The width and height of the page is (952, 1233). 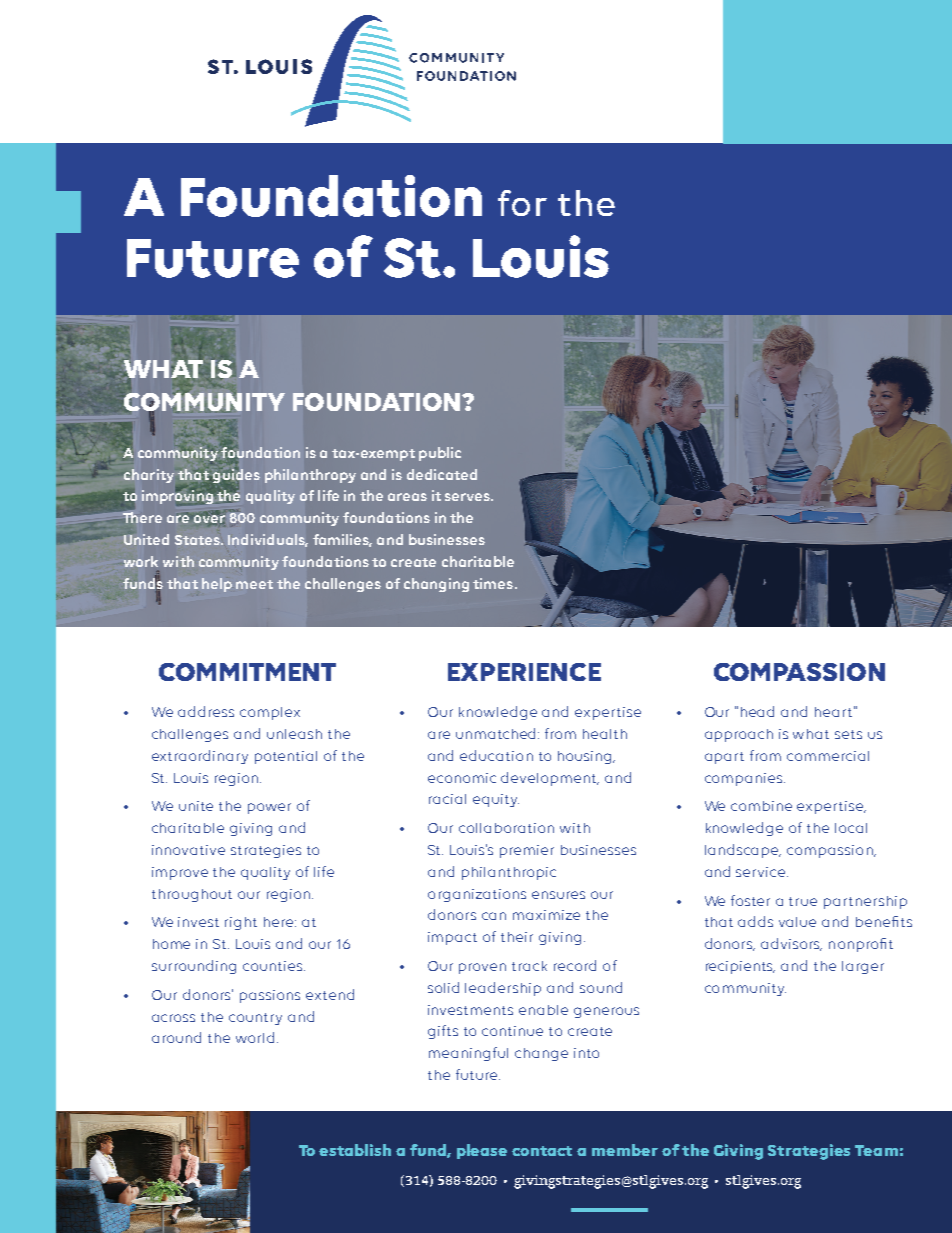 I want to click on for, so click(x=522, y=203).
